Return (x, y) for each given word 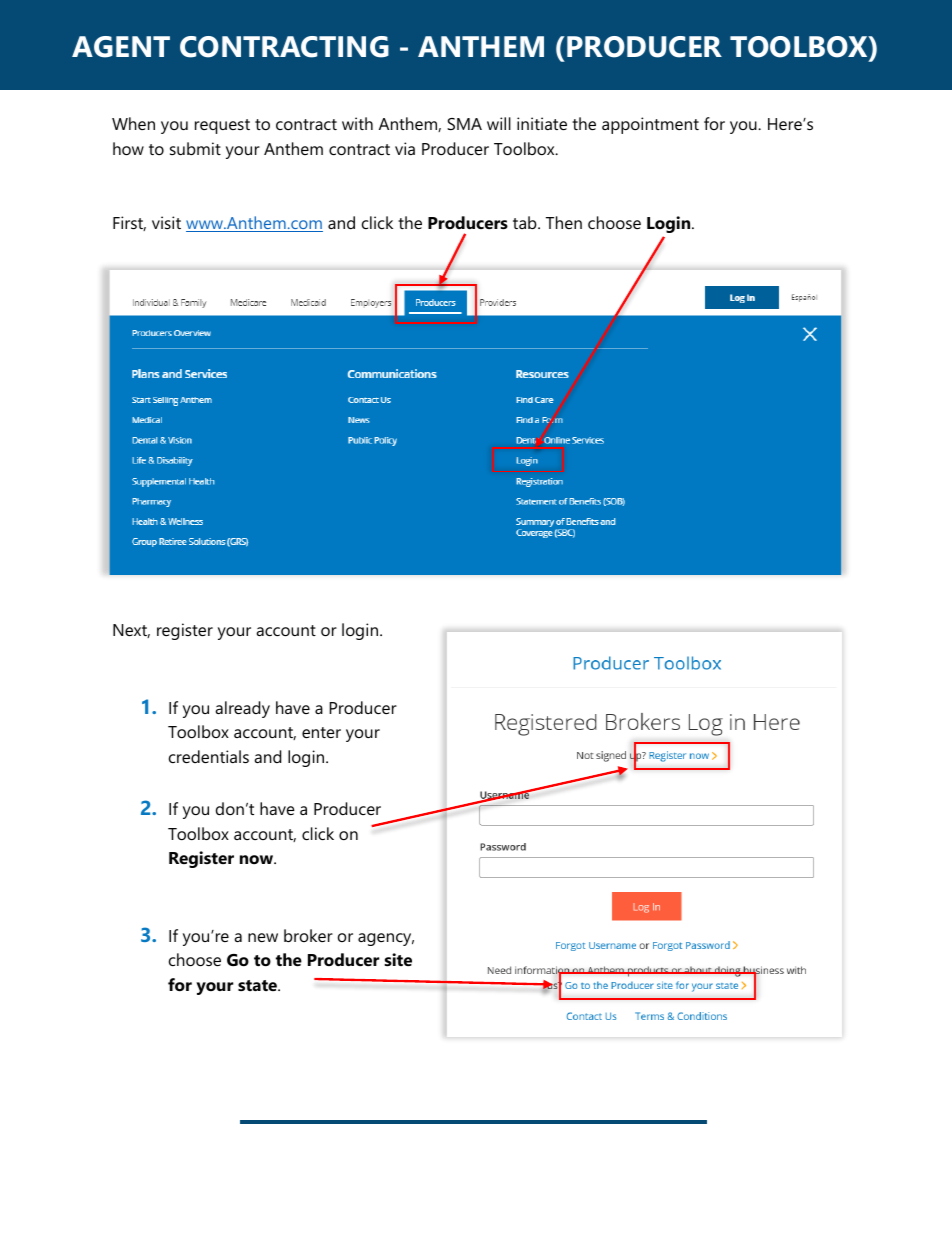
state (258, 985)
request (222, 126)
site (398, 959)
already (242, 709)
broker (308, 935)
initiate (542, 123)
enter (321, 732)
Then (564, 222)
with (357, 123)
